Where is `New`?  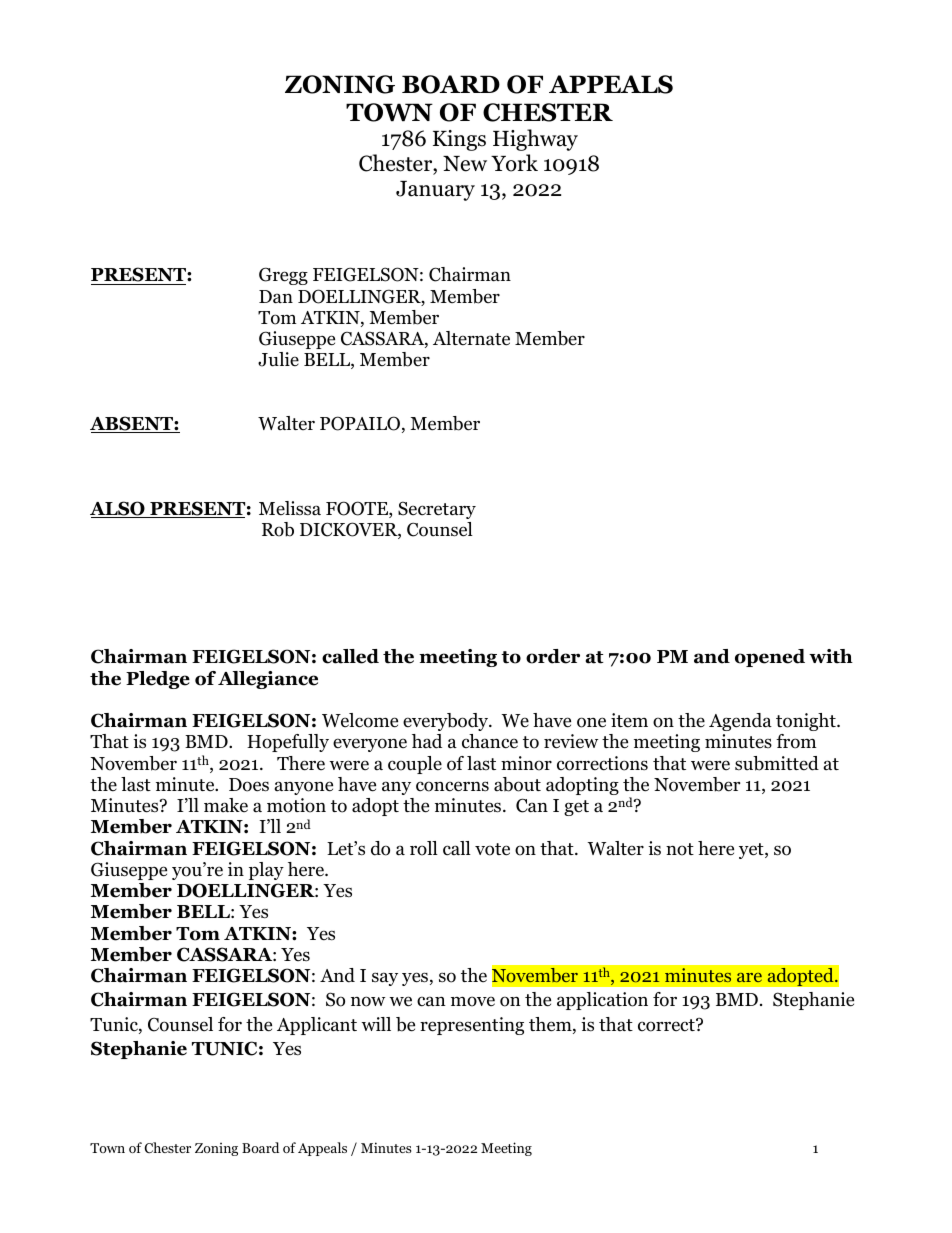 New is located at coordinates (465, 164).
